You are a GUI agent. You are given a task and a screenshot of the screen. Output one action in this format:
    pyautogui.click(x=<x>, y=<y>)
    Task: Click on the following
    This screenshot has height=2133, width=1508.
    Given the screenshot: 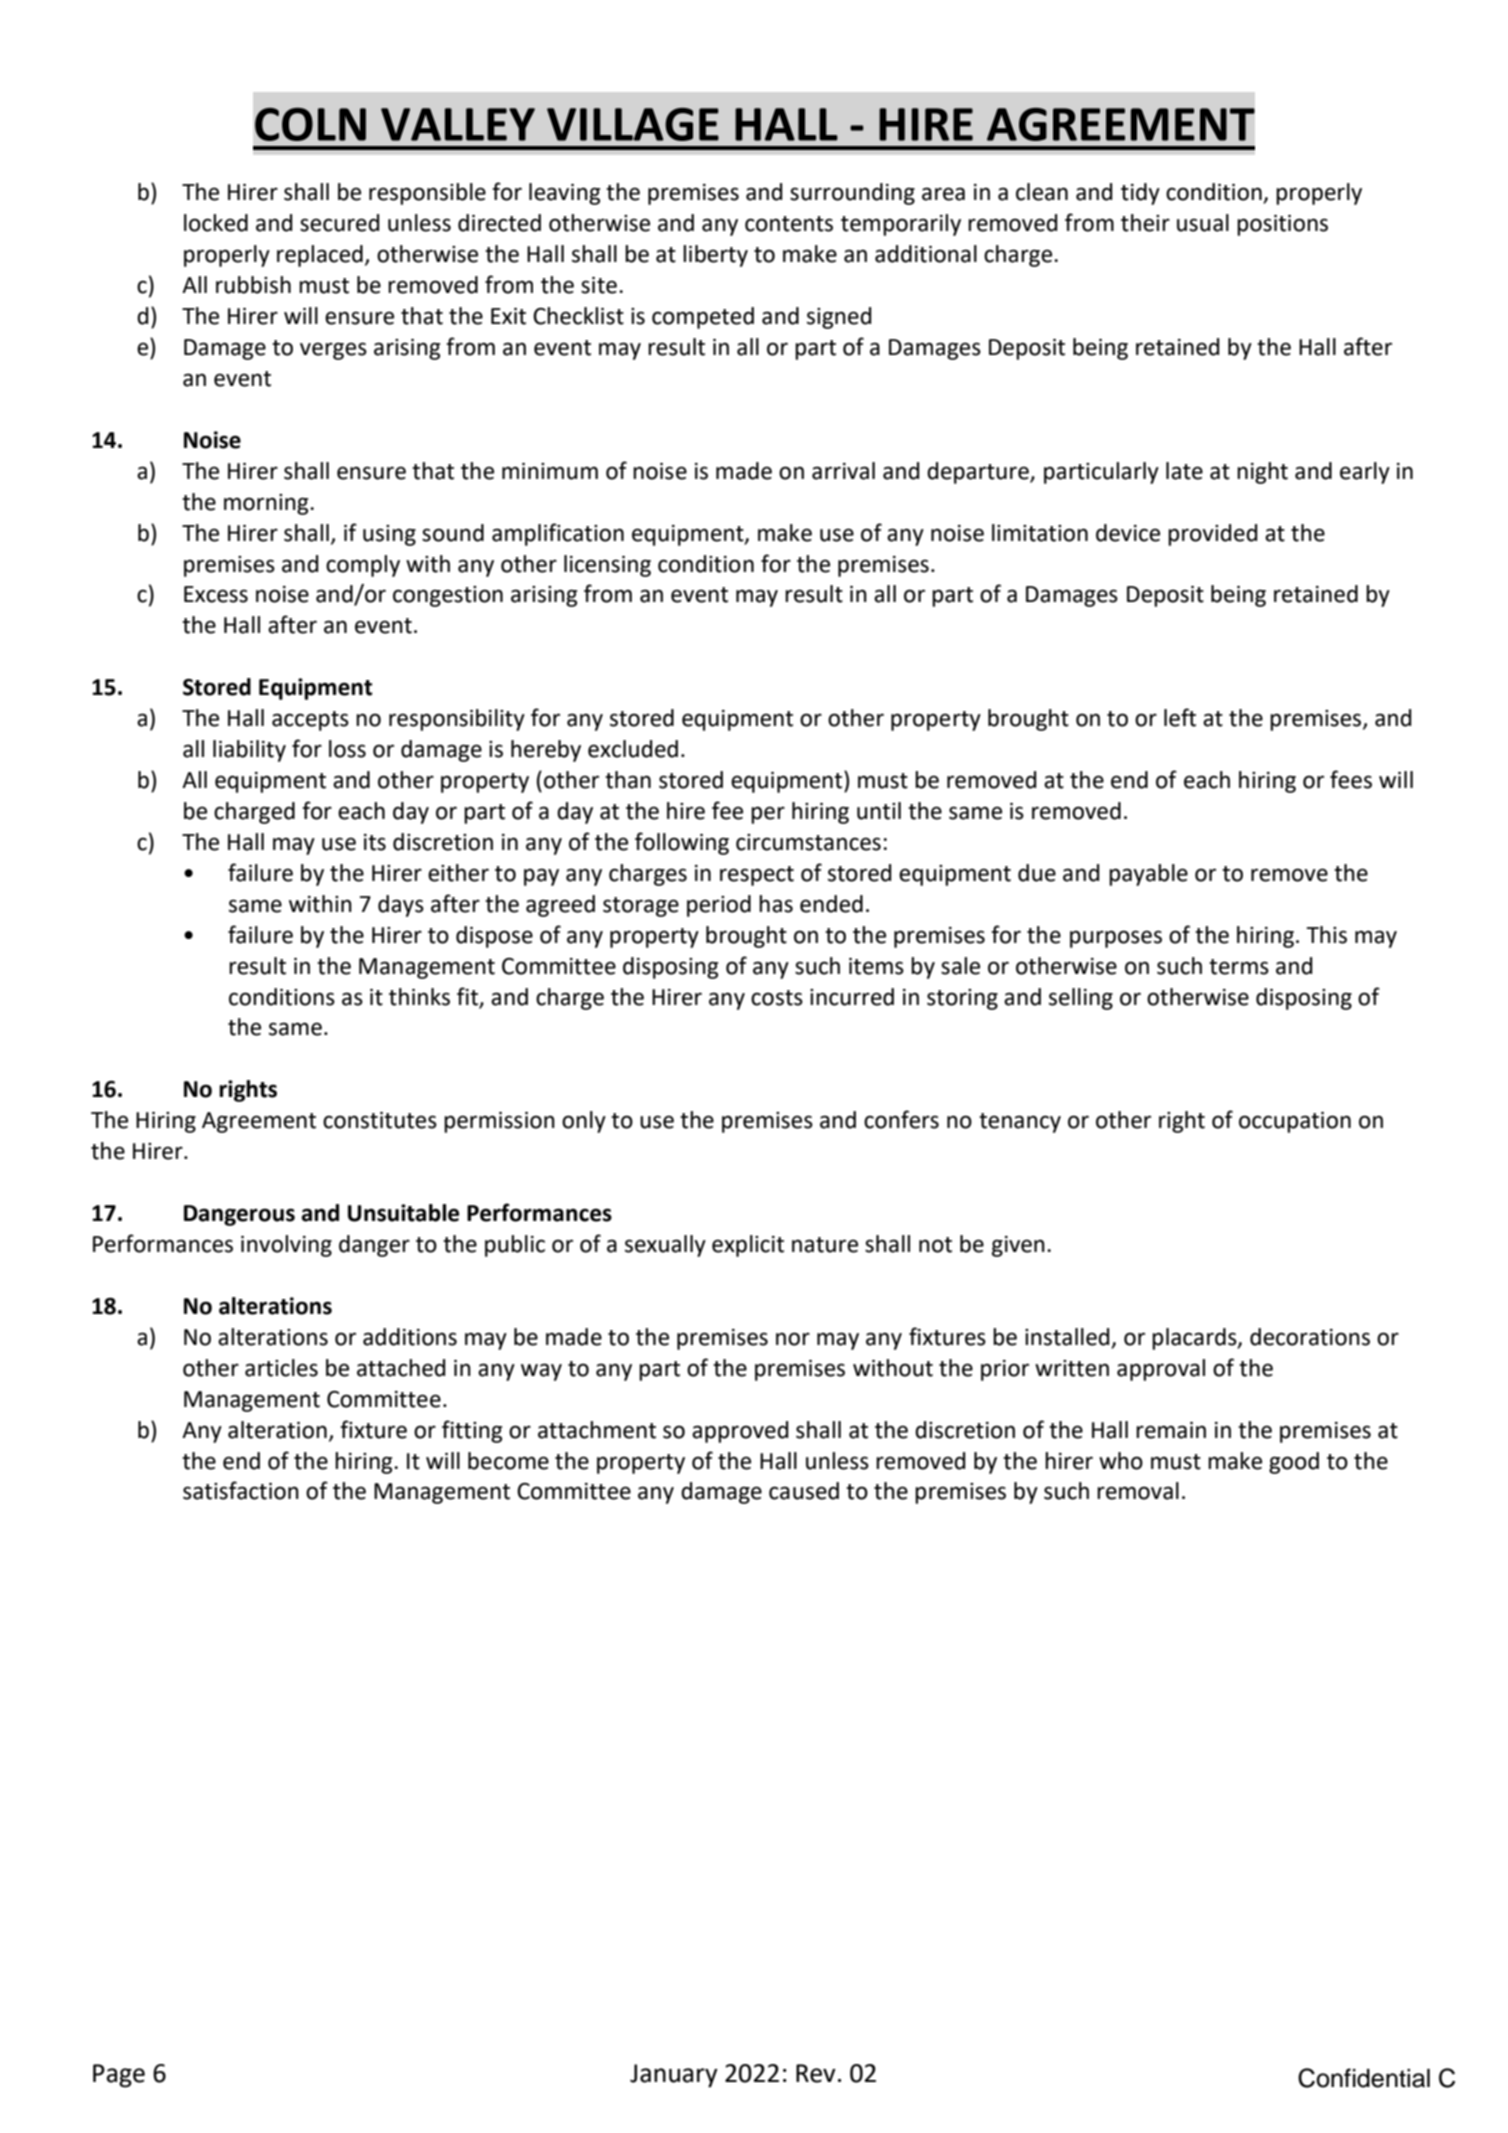 What is the action you would take?
    pyautogui.click(x=682, y=843)
